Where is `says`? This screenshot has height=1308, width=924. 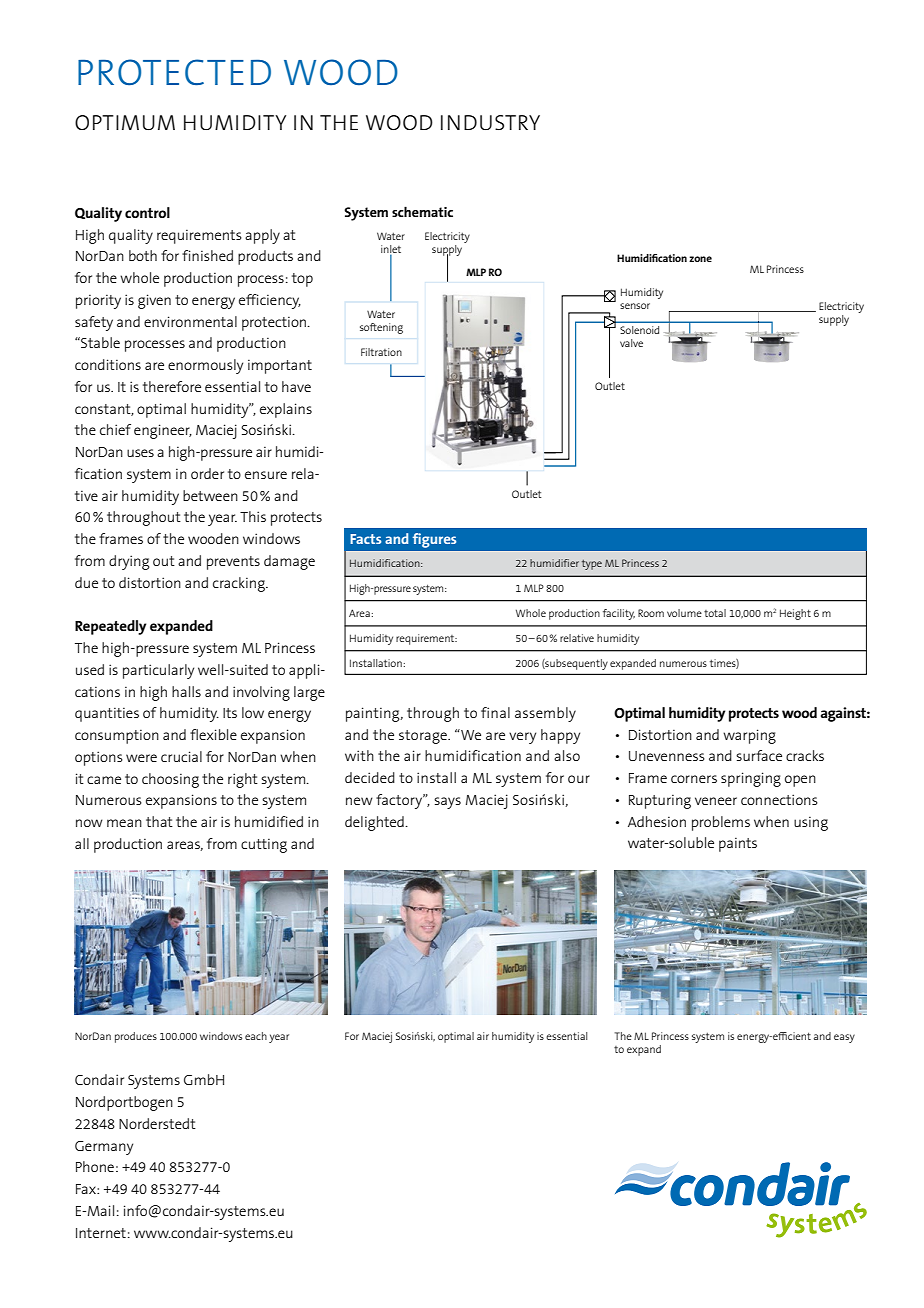
says is located at coordinates (447, 803).
